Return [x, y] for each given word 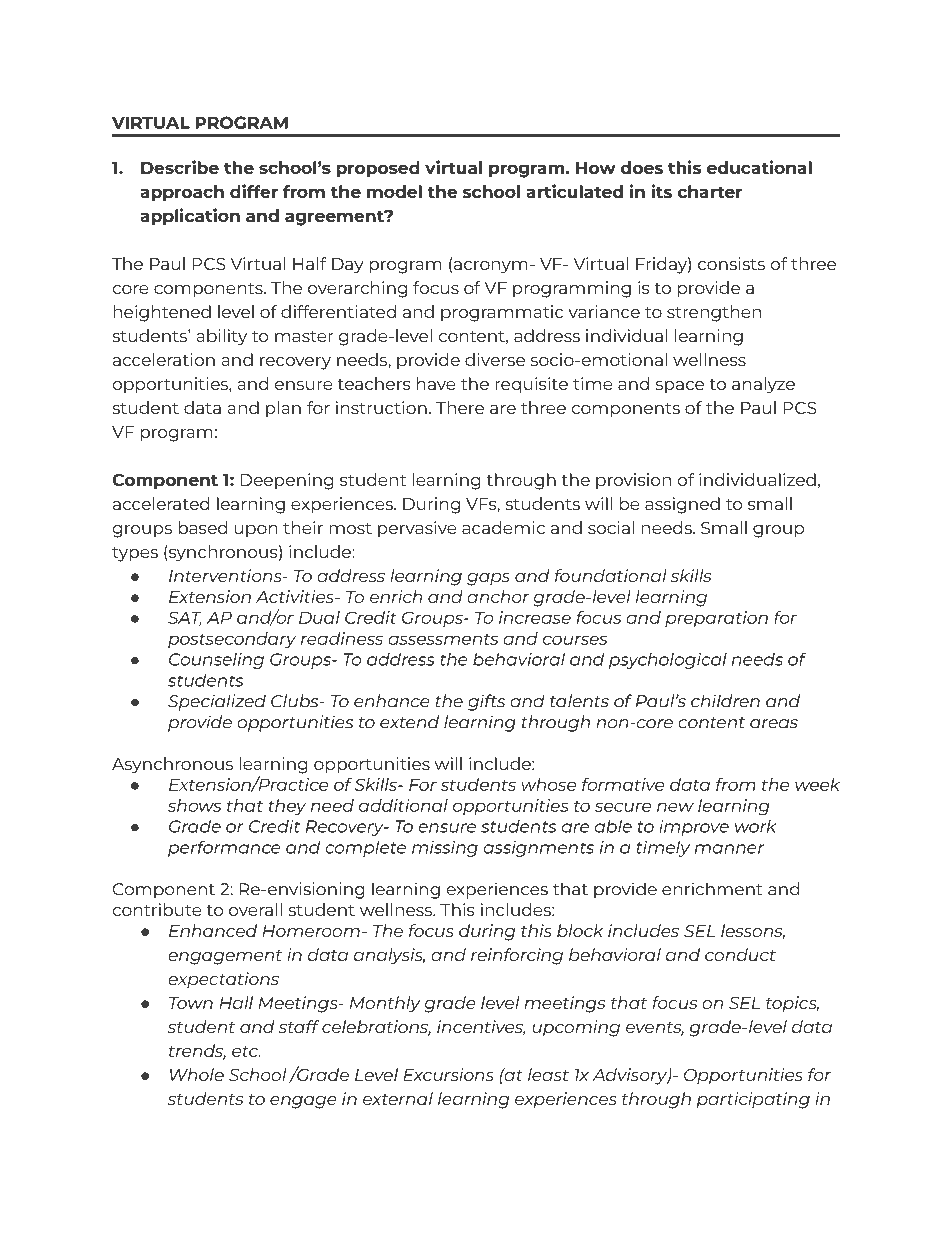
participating [753, 1100]
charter [710, 191]
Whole [197, 1074]
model [394, 191]
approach [182, 193]
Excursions [448, 1074]
